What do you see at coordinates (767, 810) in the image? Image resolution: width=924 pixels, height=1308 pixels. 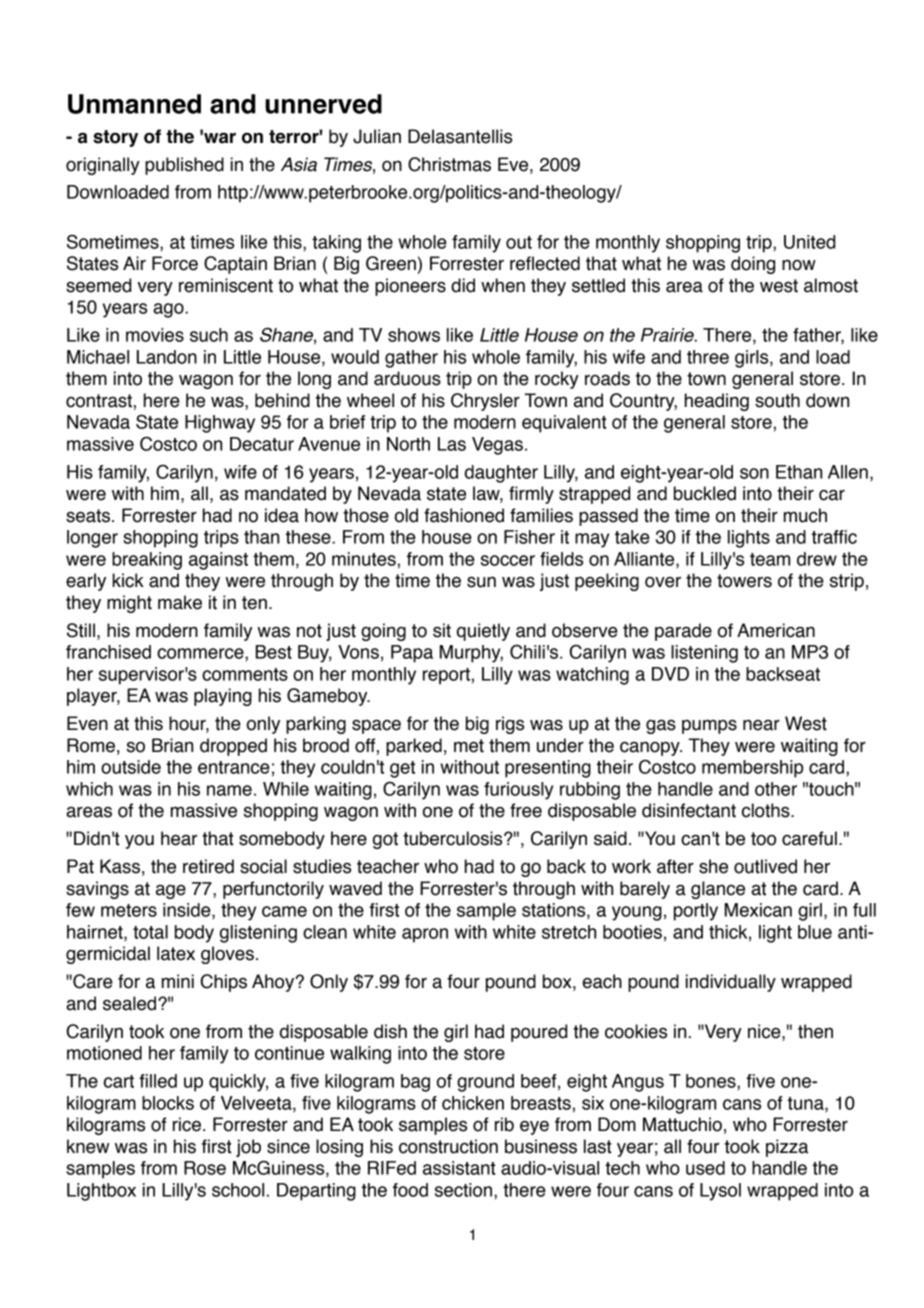 I see `cloths` at bounding box center [767, 810].
